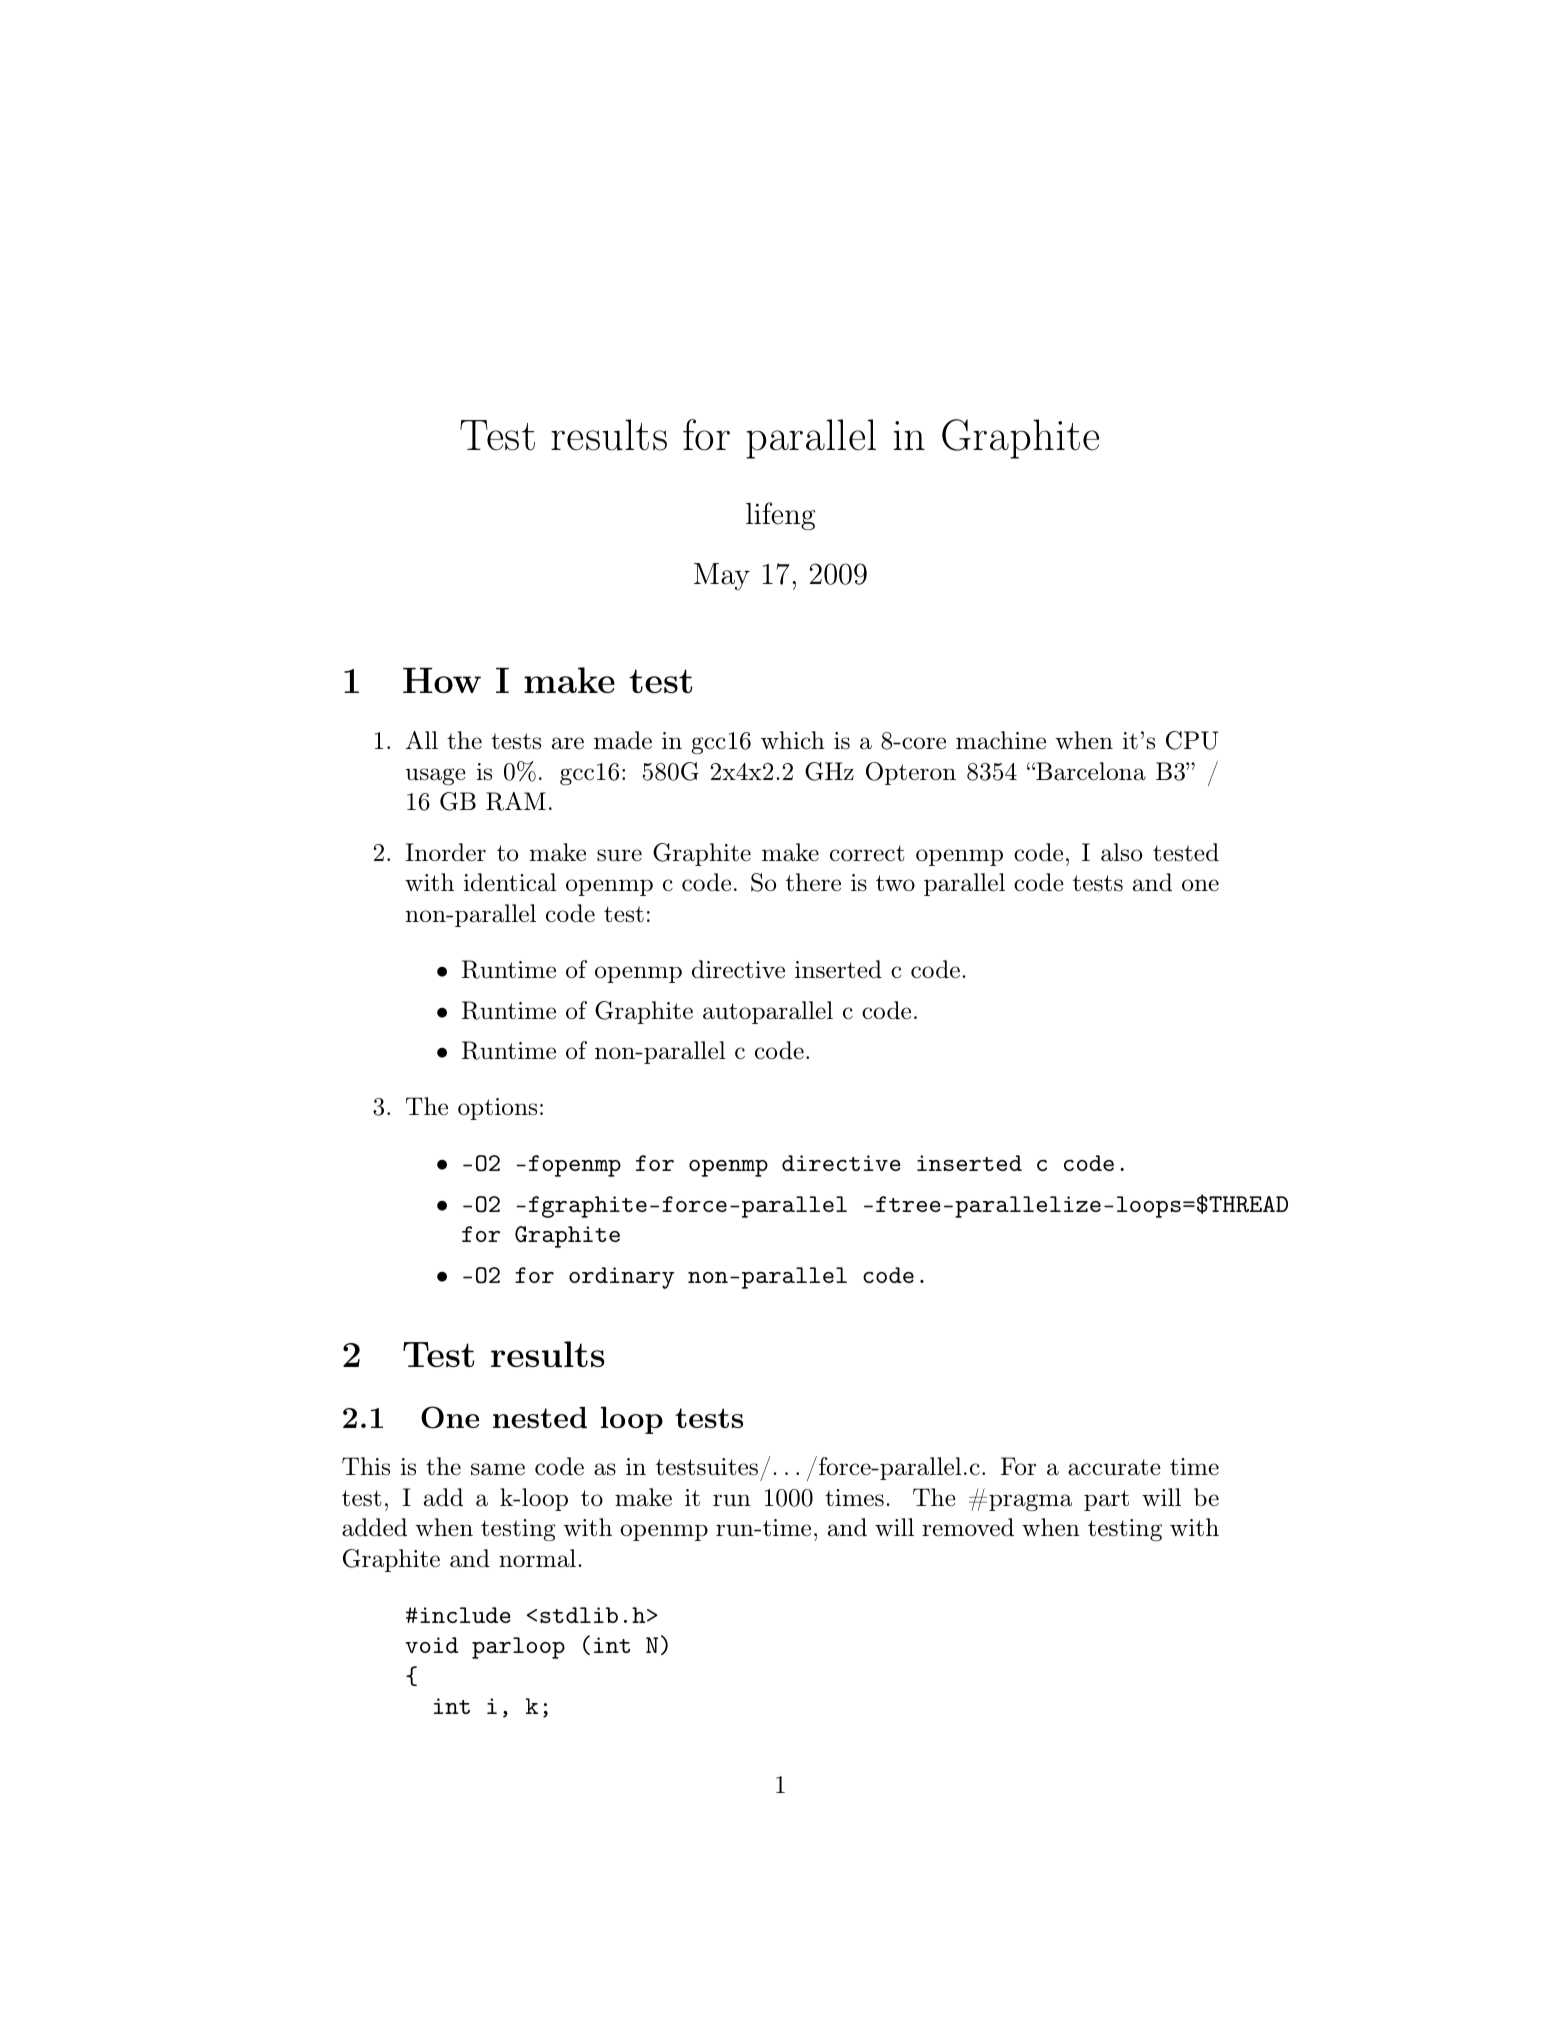 The height and width of the image is (2022, 1563). I want to click on options, so click(497, 1109).
